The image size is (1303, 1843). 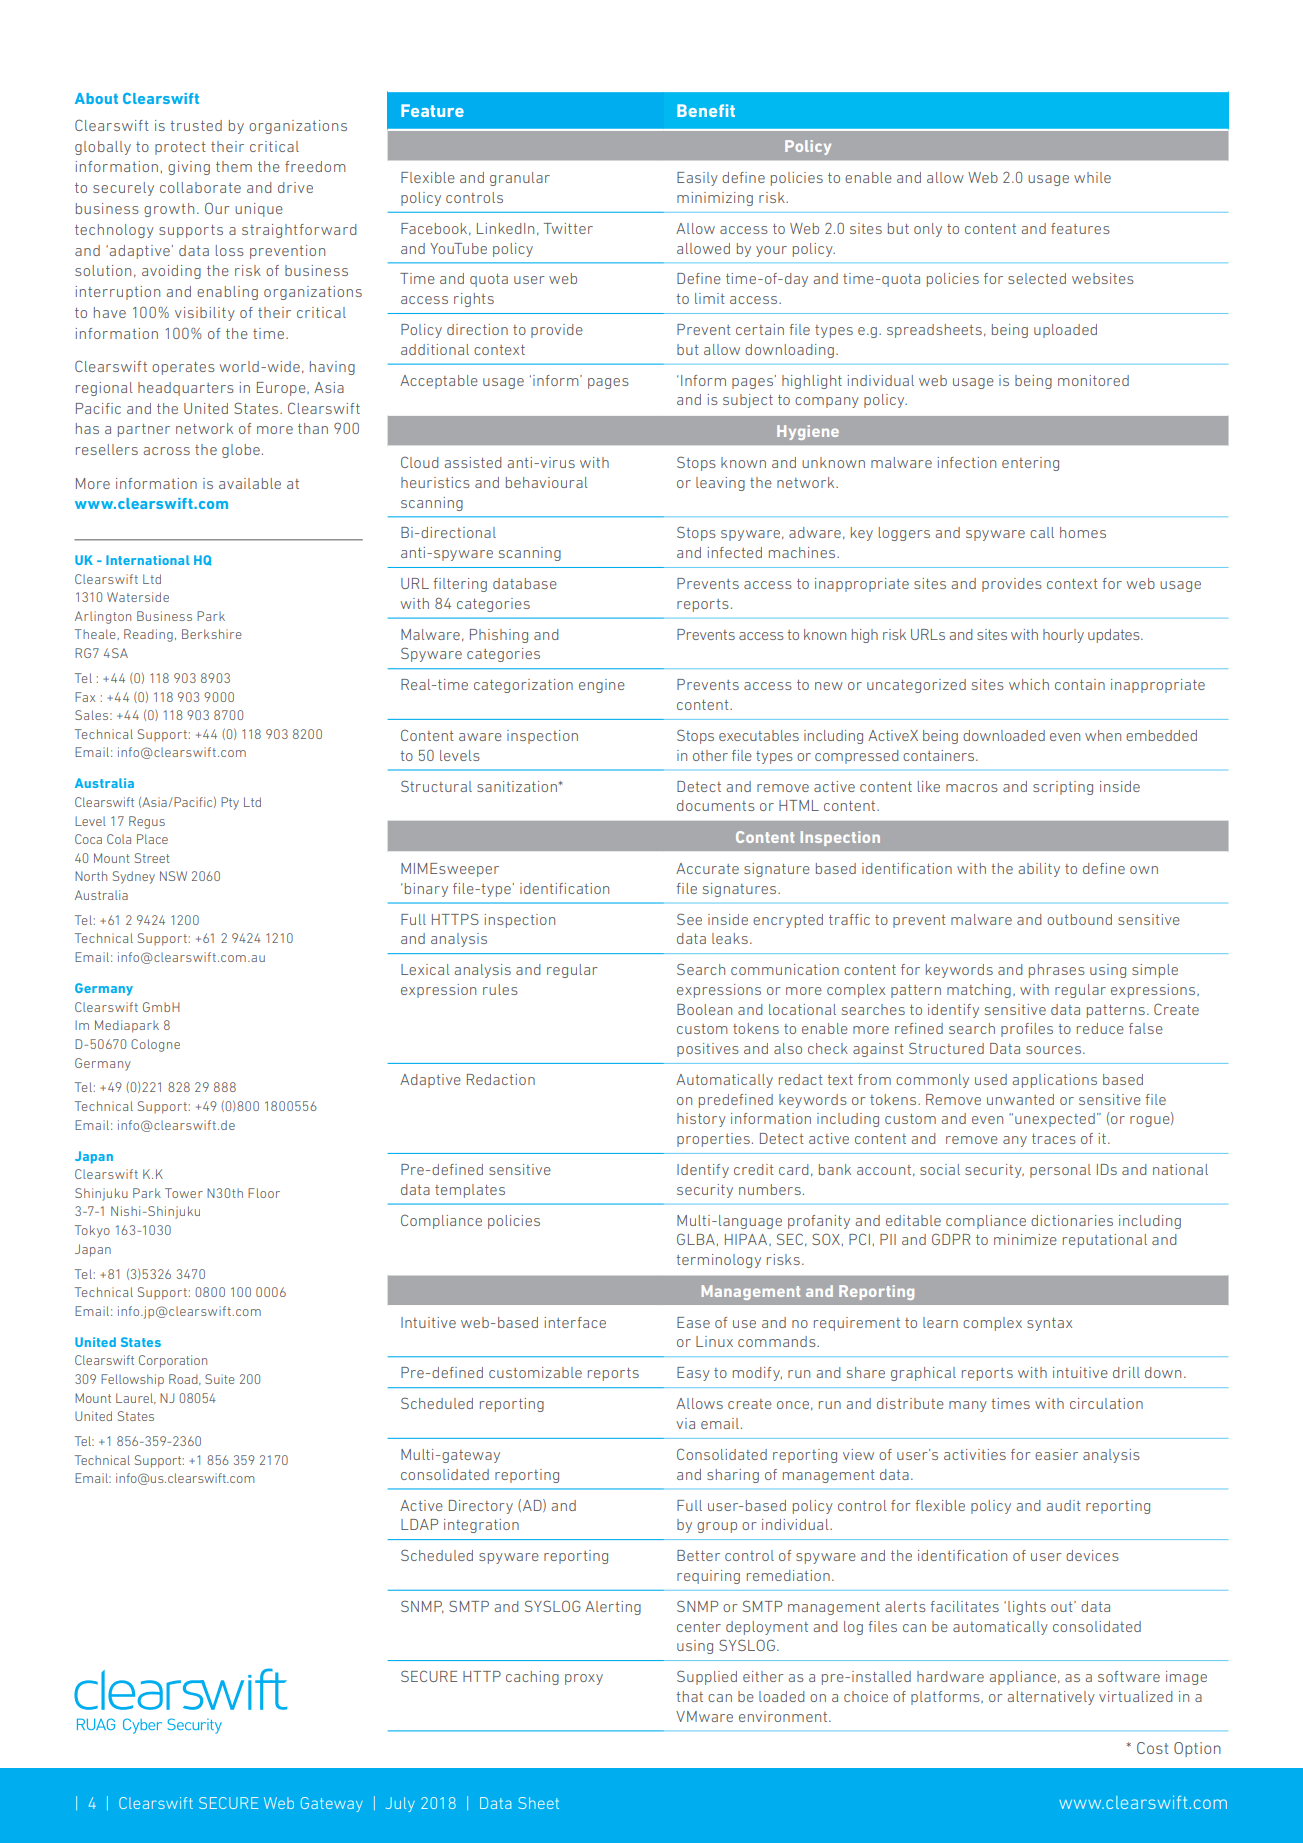 I want to click on them, so click(x=234, y=166).
